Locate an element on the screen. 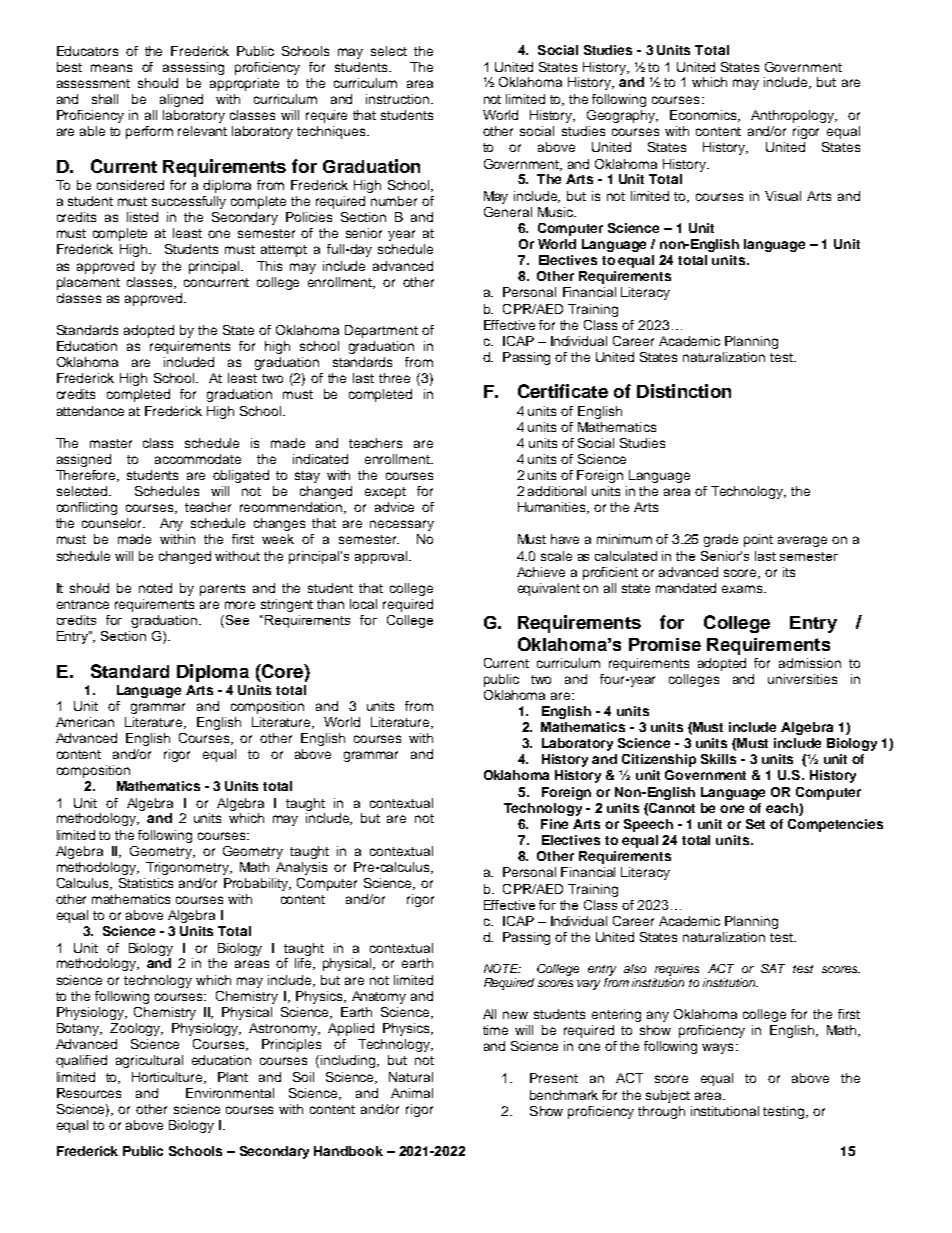  Economics is located at coordinates (705, 116).
